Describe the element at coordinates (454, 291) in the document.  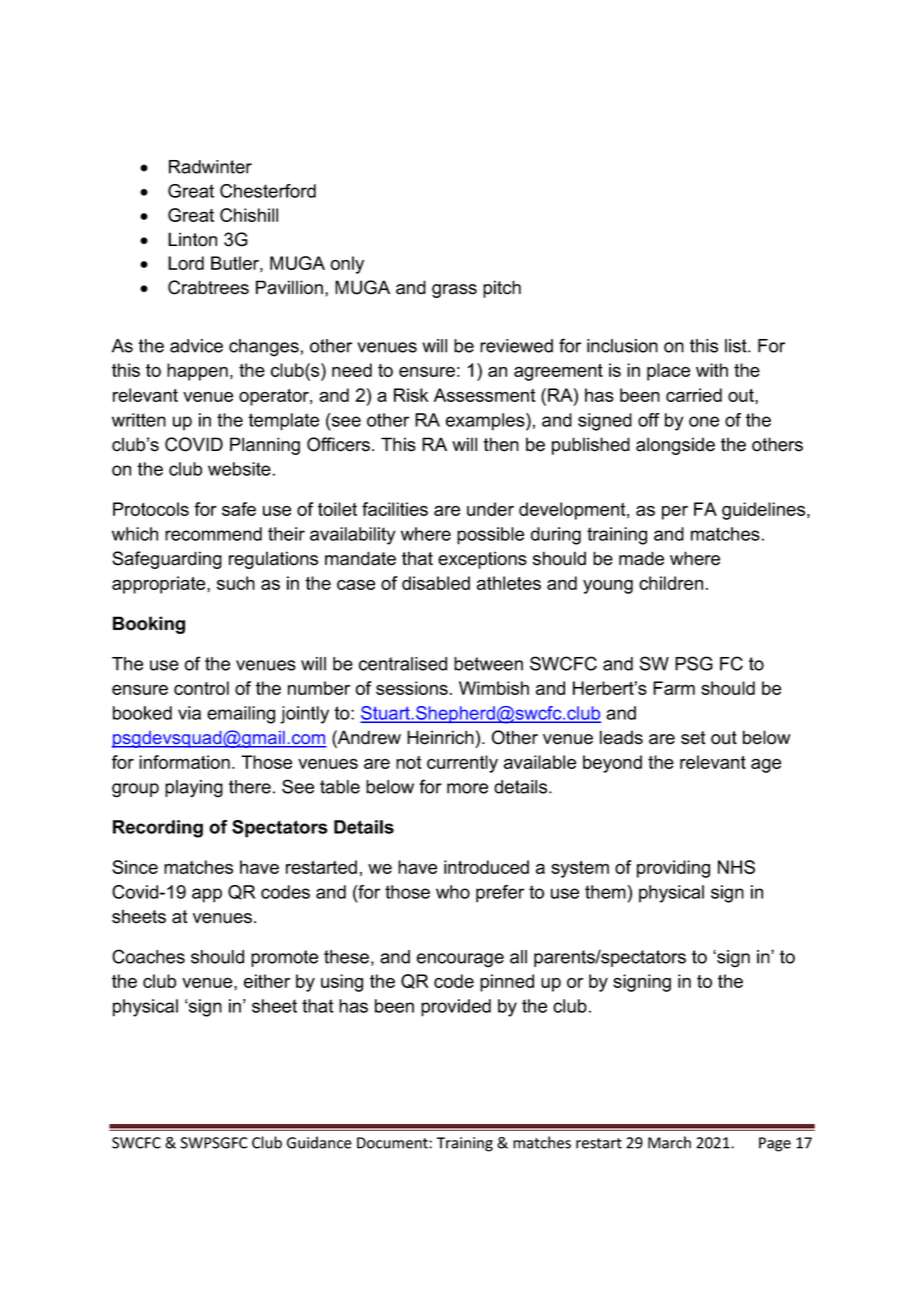
I see `grass` at that location.
